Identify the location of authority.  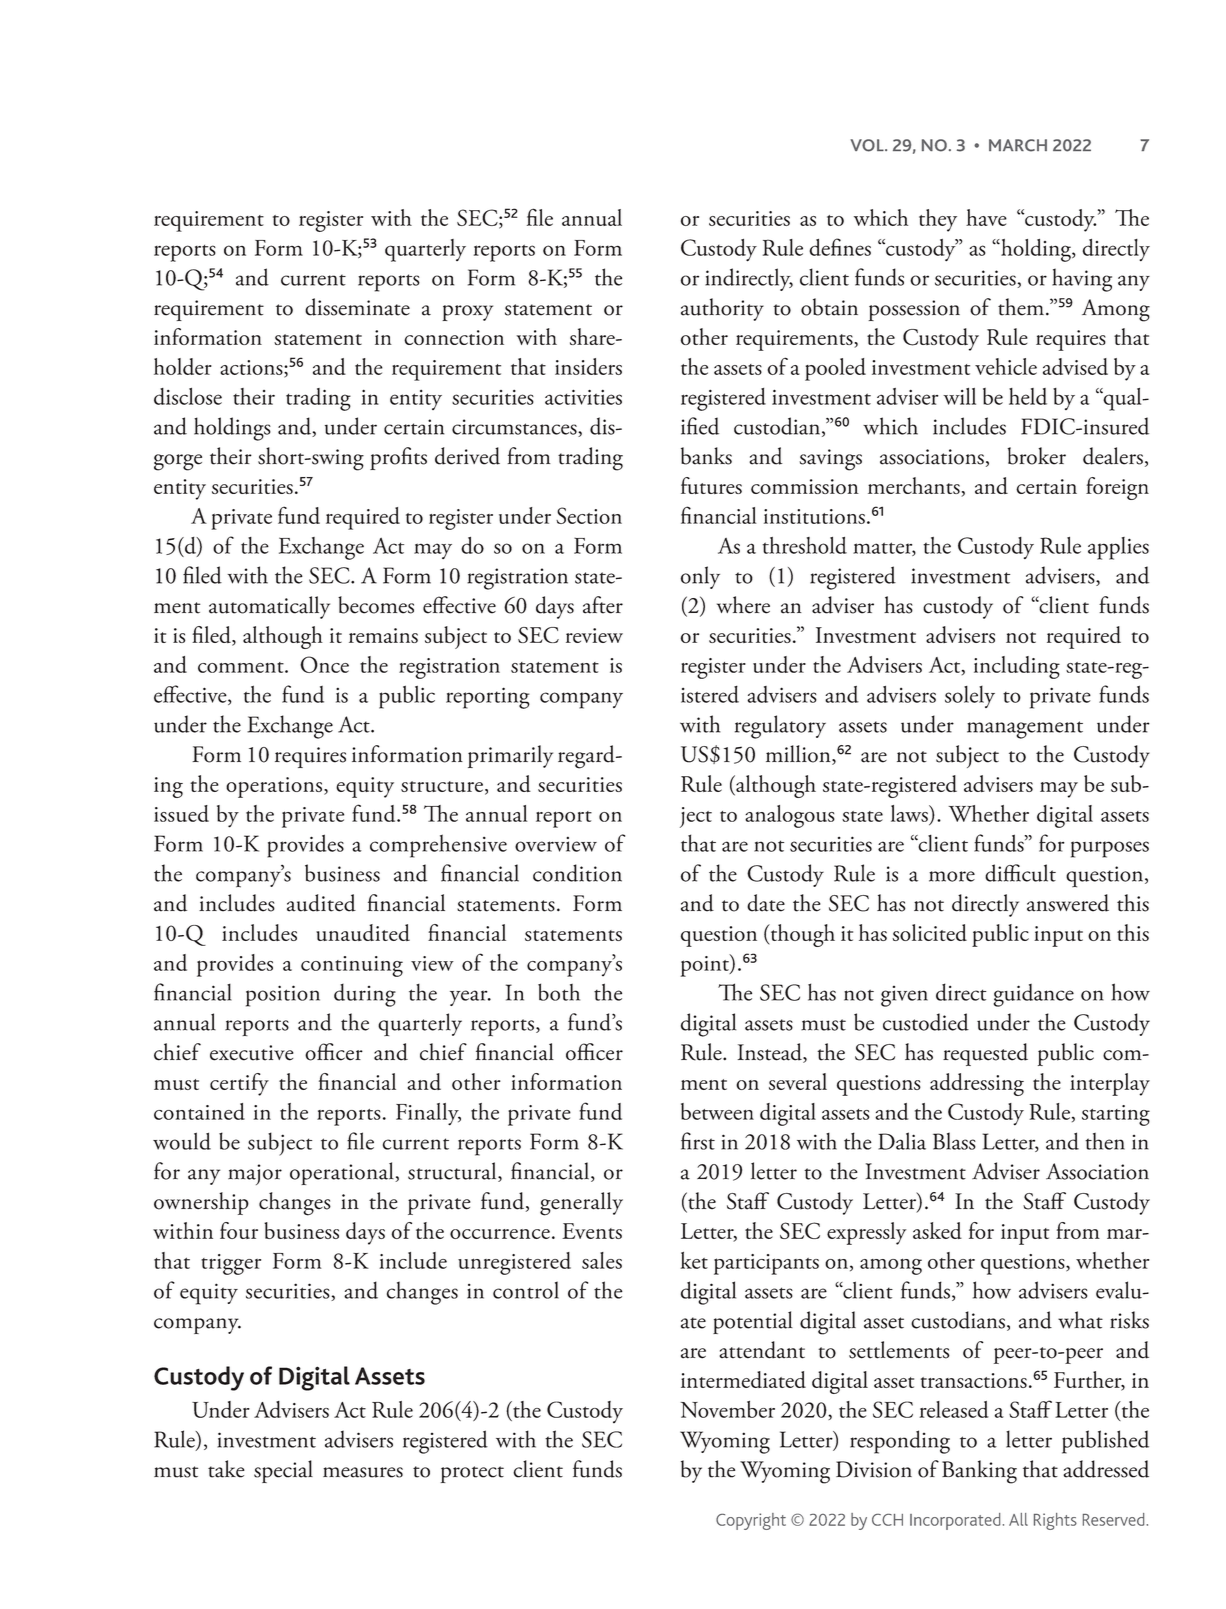
(722, 309).
